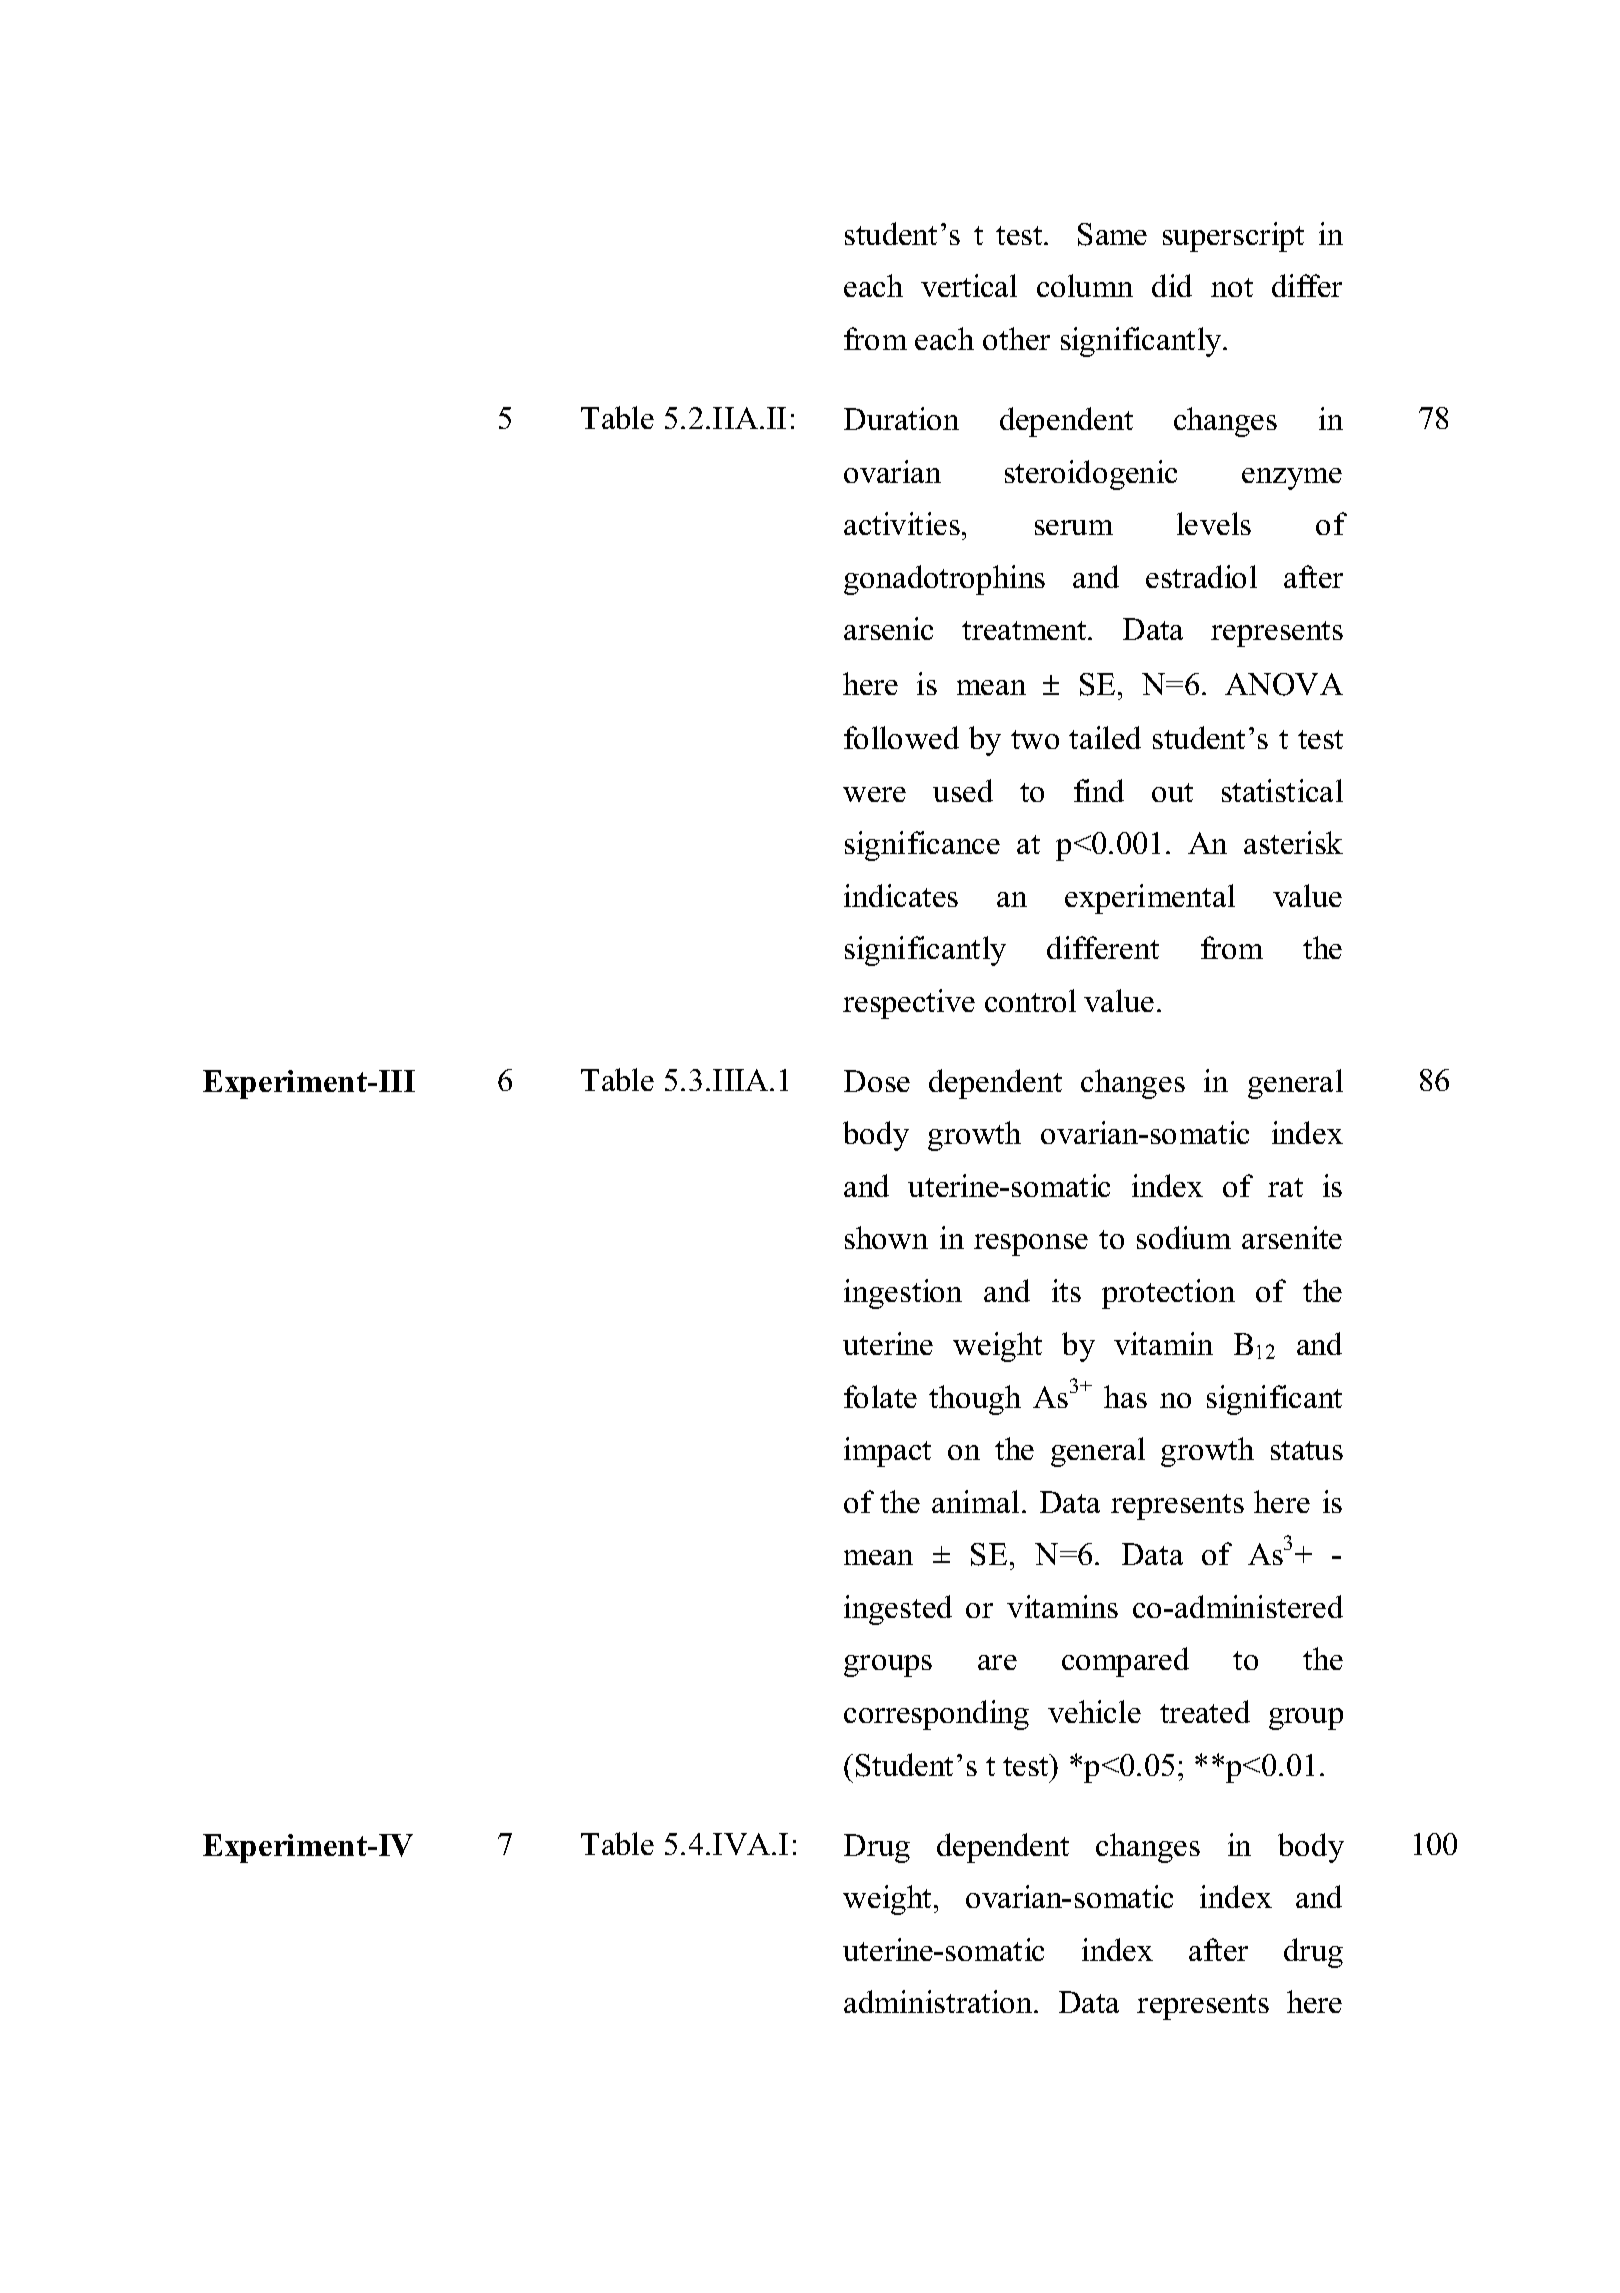 The image size is (1620, 2293). I want to click on Dose, so click(877, 1081).
